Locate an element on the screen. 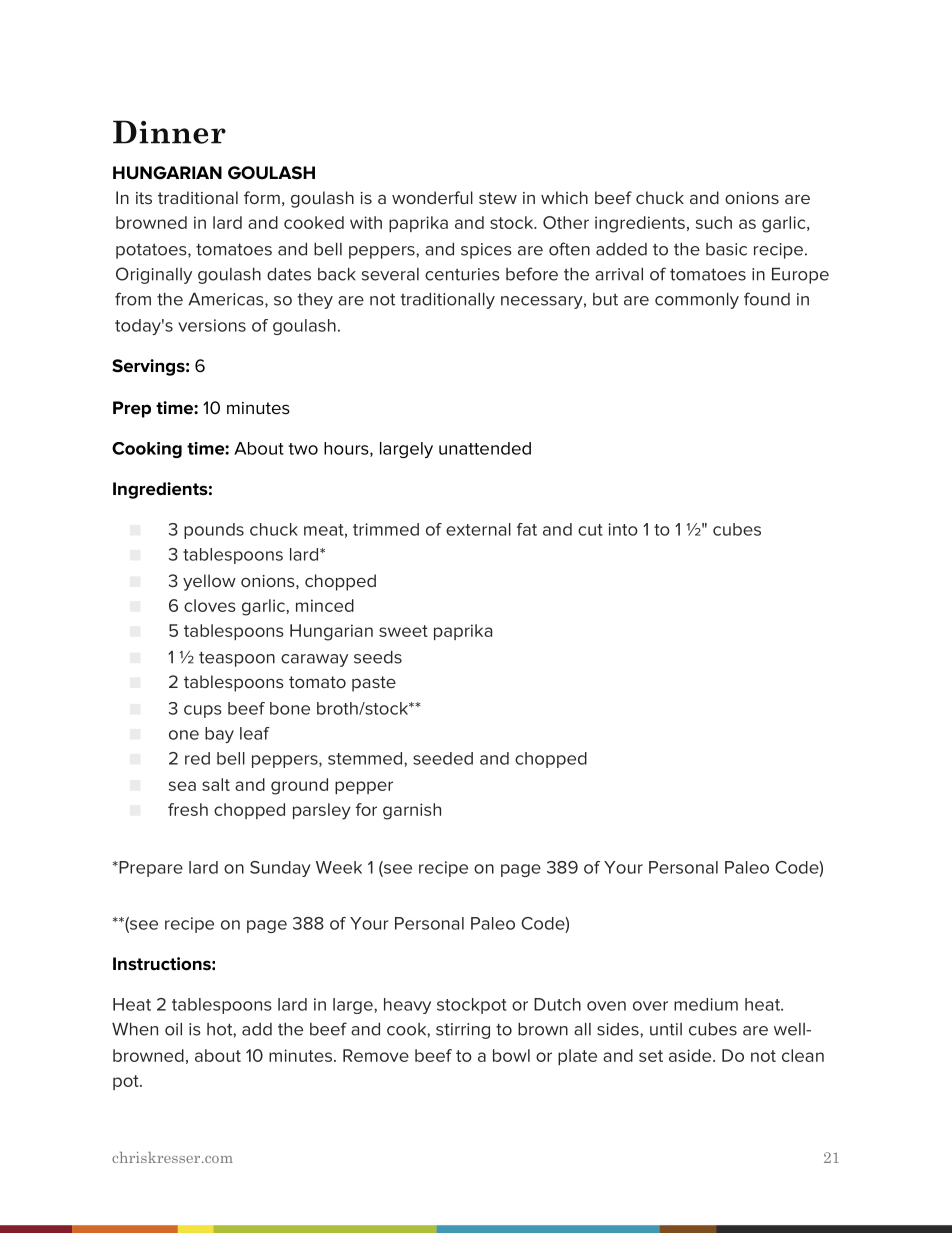 Image resolution: width=952 pixels, height=1233 pixels. Dinner is located at coordinates (169, 132).
